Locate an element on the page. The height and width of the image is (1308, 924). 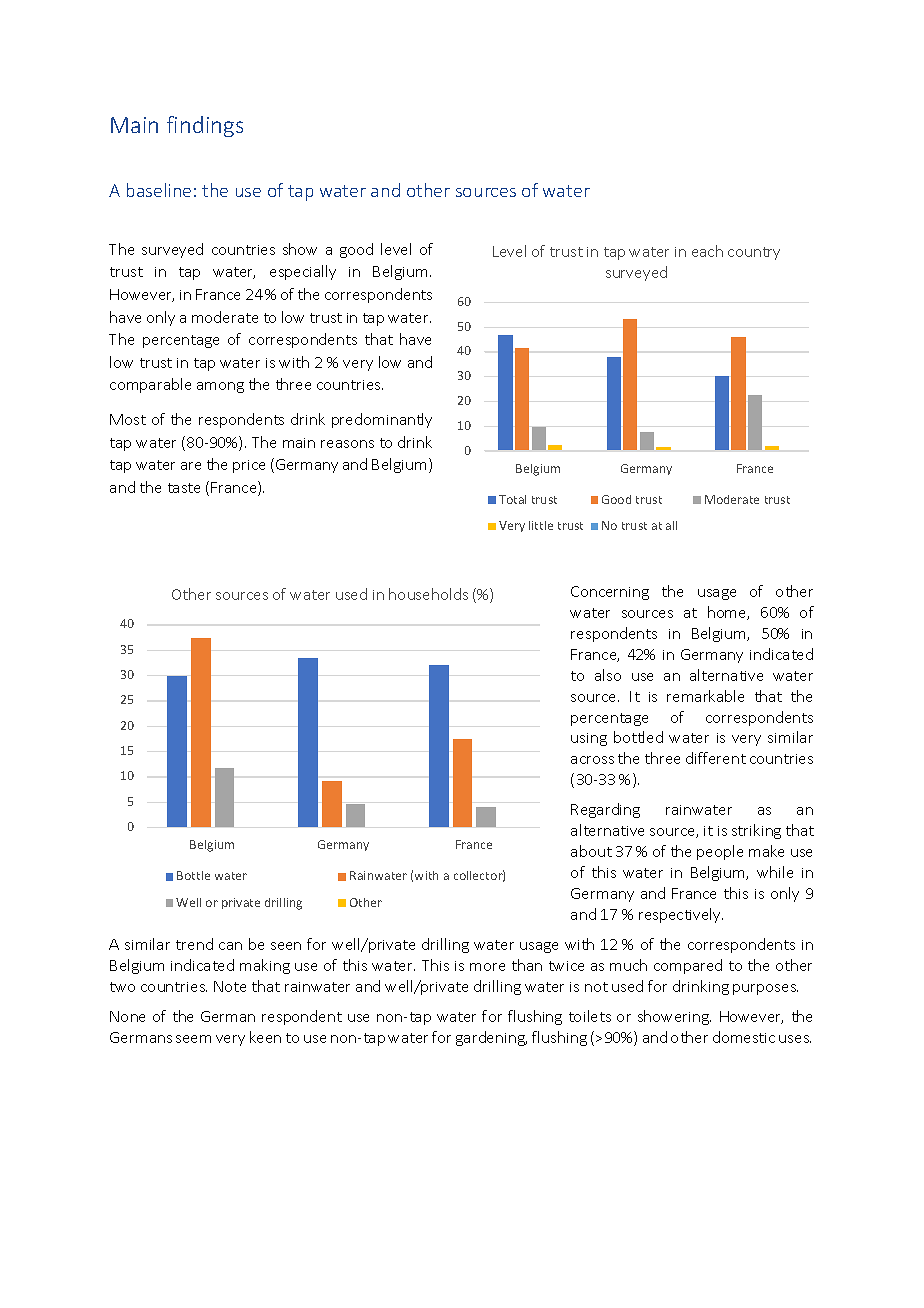
households is located at coordinates (428, 594).
